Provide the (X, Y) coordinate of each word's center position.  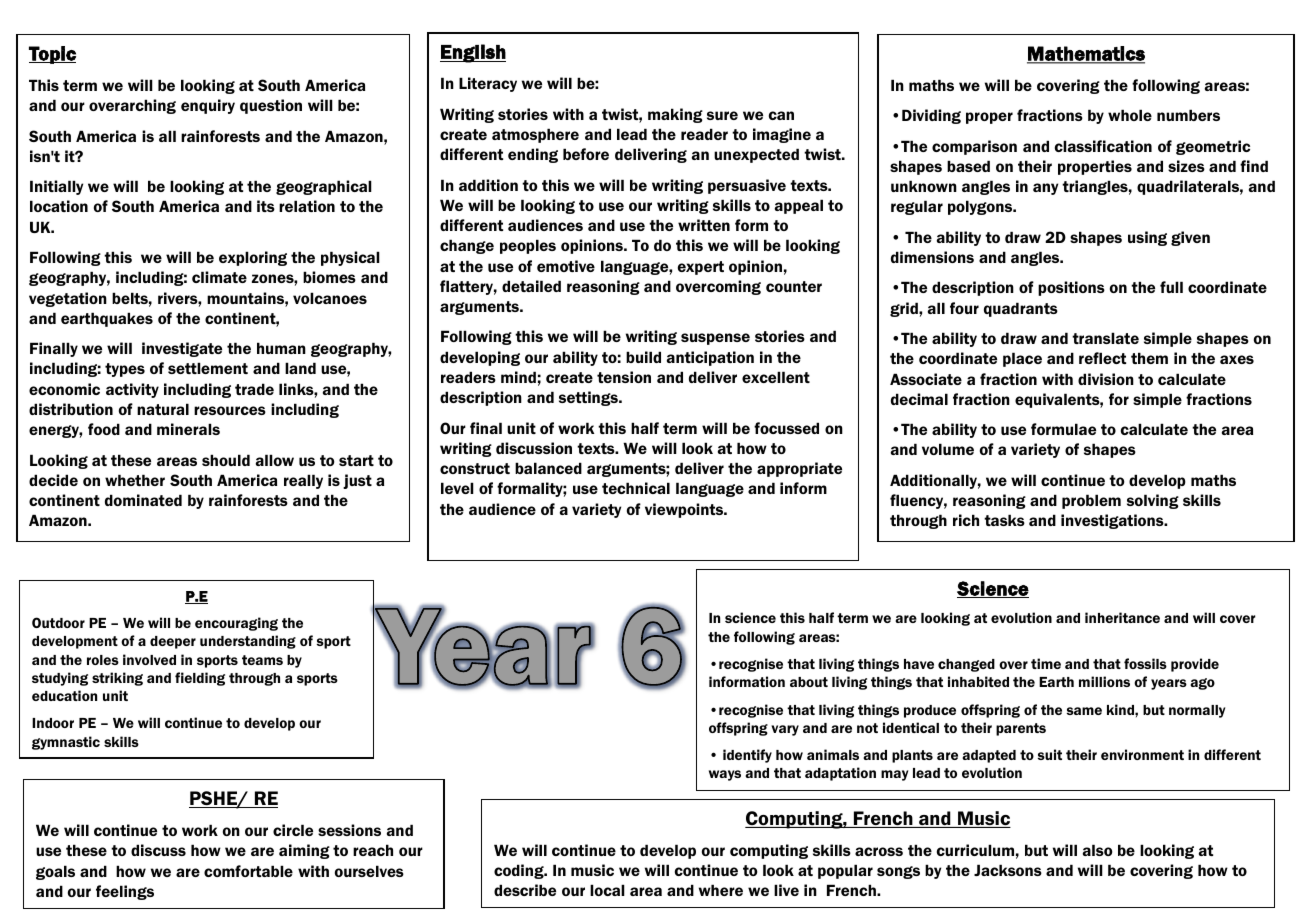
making (675, 115)
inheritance (1122, 617)
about (809, 682)
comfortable (248, 871)
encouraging (236, 624)
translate (1105, 338)
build (643, 357)
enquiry (208, 106)
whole (1130, 115)
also (1097, 850)
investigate (182, 349)
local (607, 890)
